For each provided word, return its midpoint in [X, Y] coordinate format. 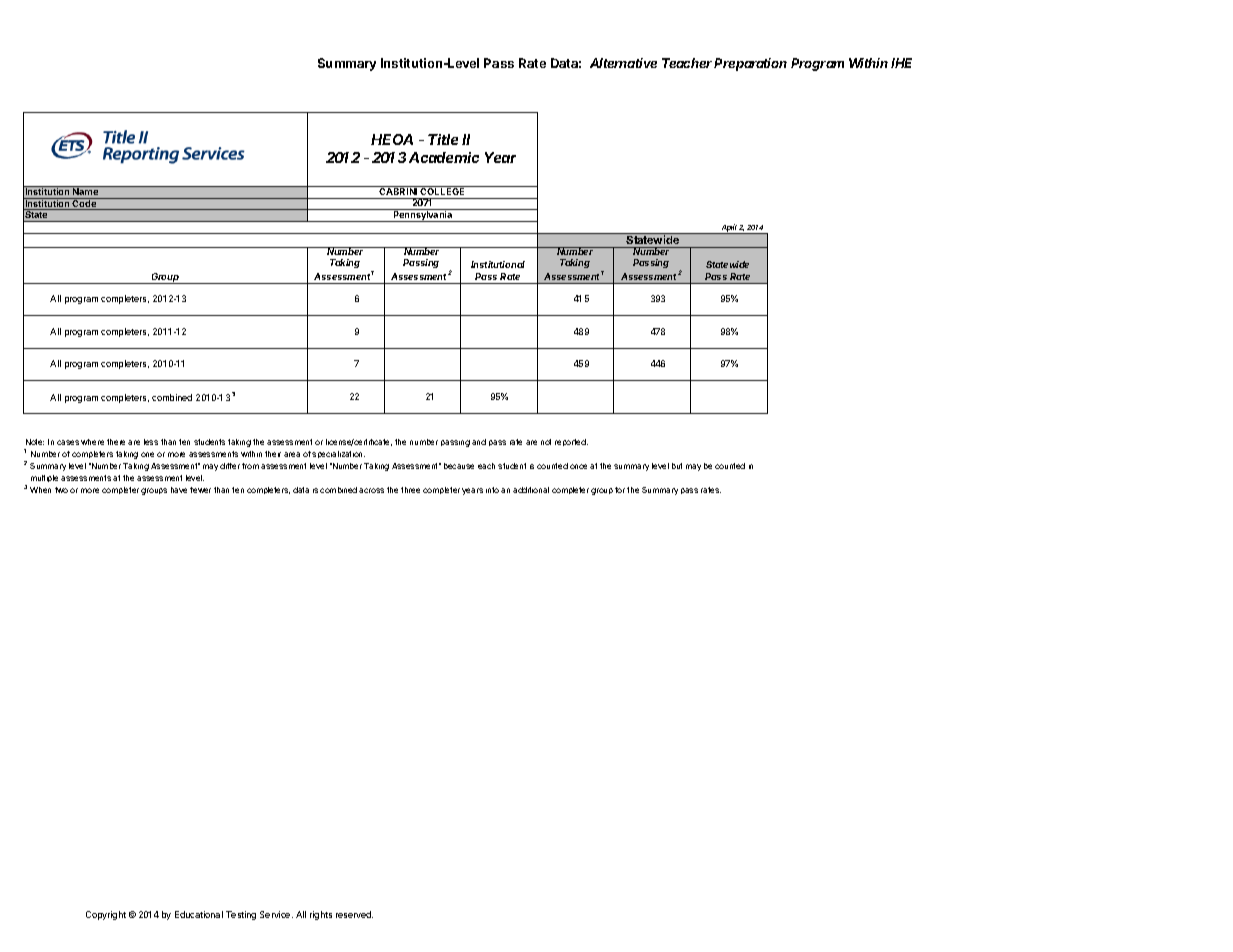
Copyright [106, 915]
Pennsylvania [423, 215]
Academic [444, 157]
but [677, 466]
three [410, 490]
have [179, 490]
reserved [354, 914]
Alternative [623, 63]
